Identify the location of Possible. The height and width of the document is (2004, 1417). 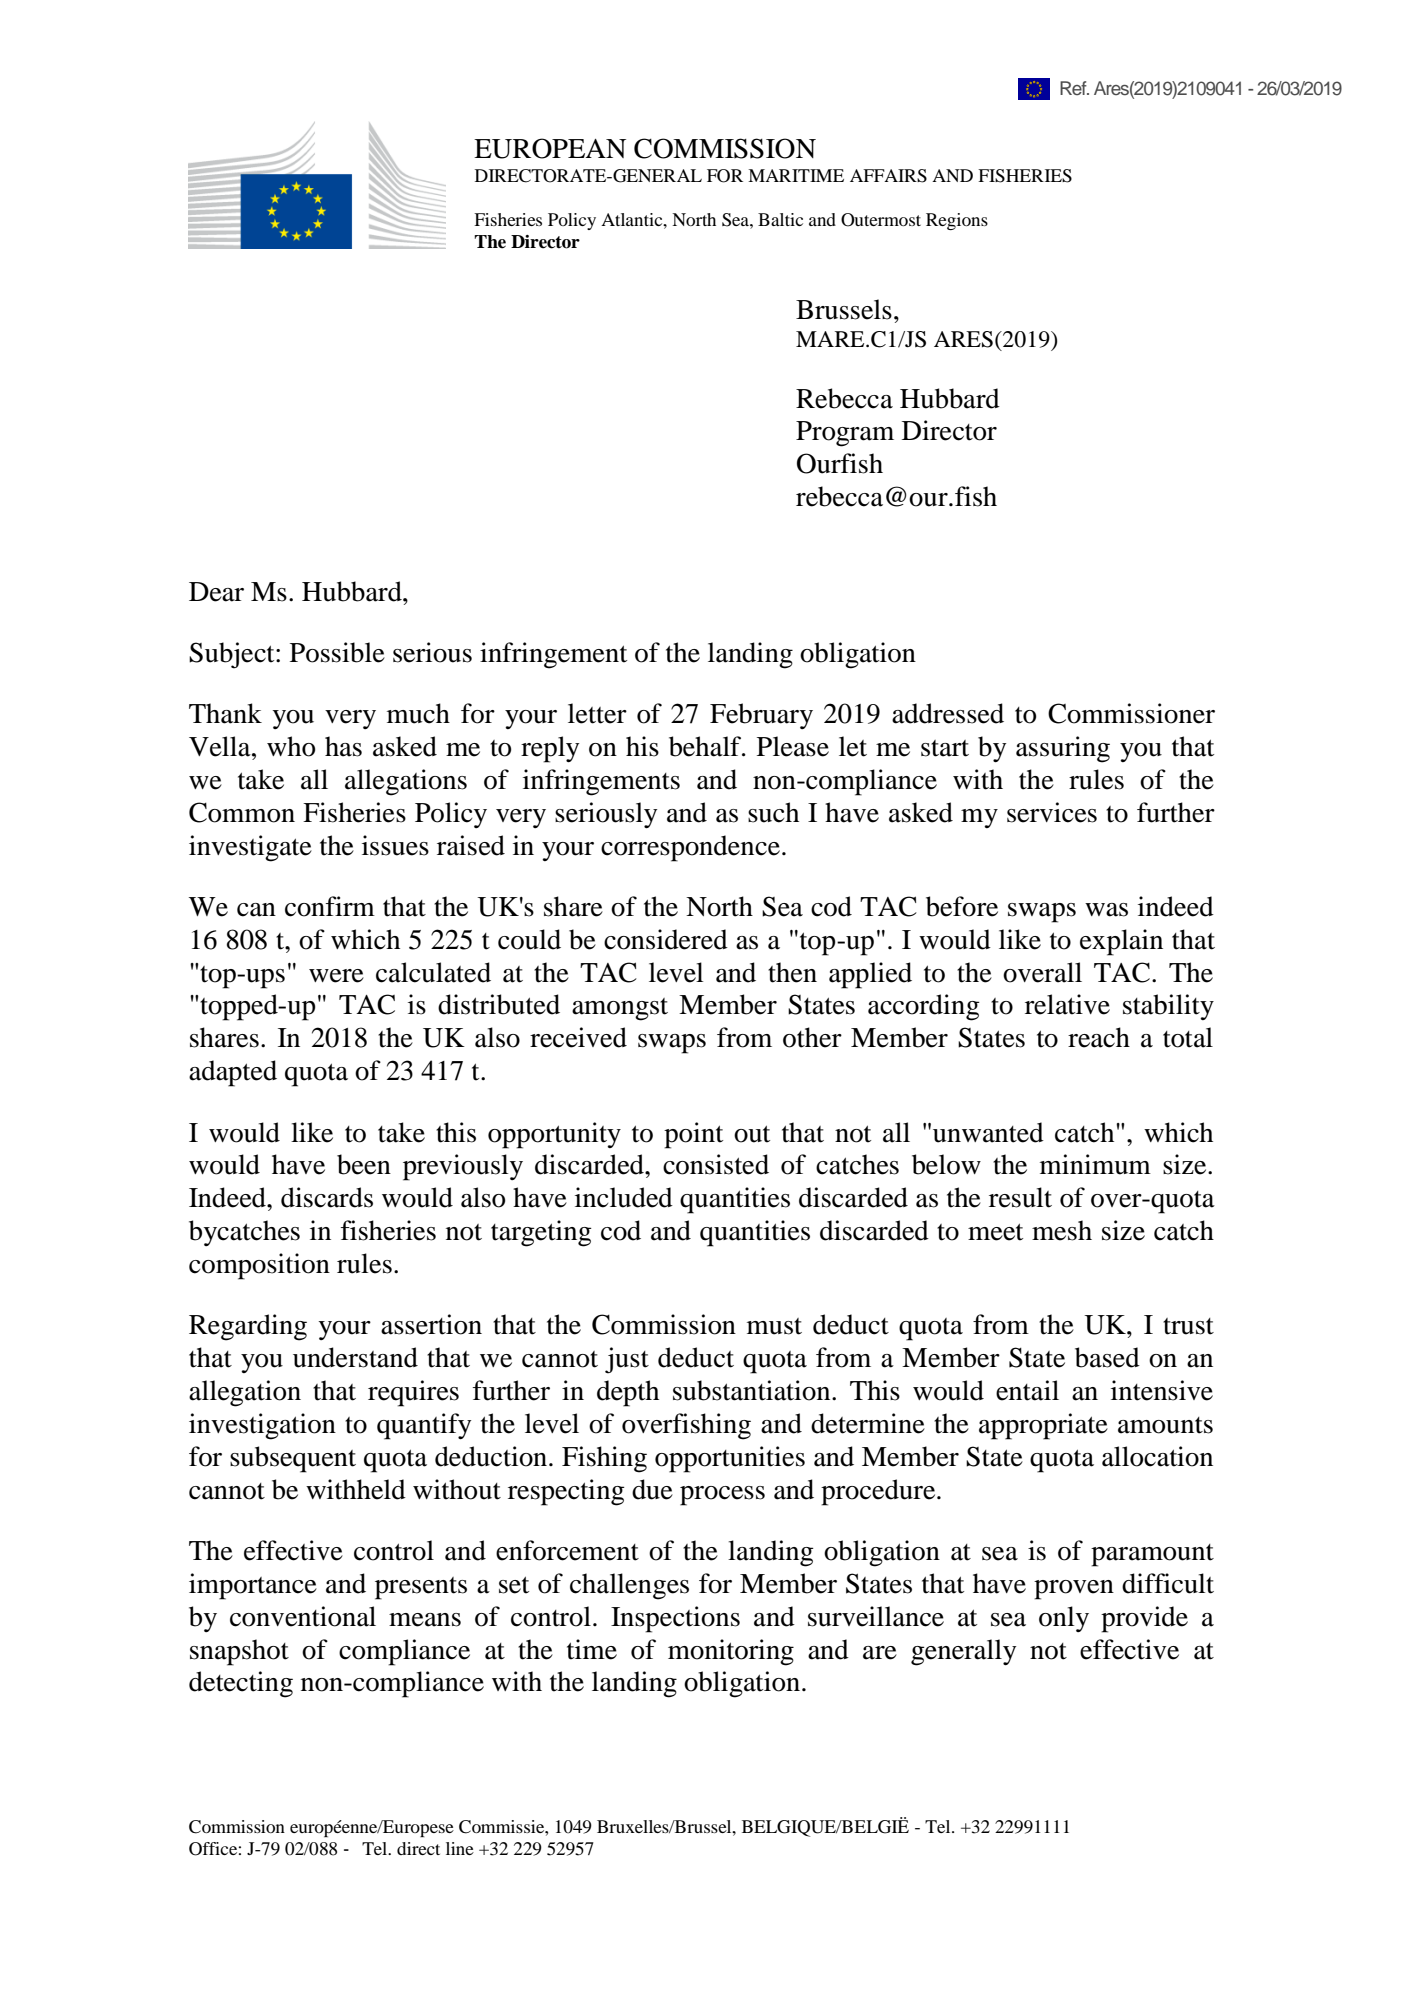
(337, 652).
